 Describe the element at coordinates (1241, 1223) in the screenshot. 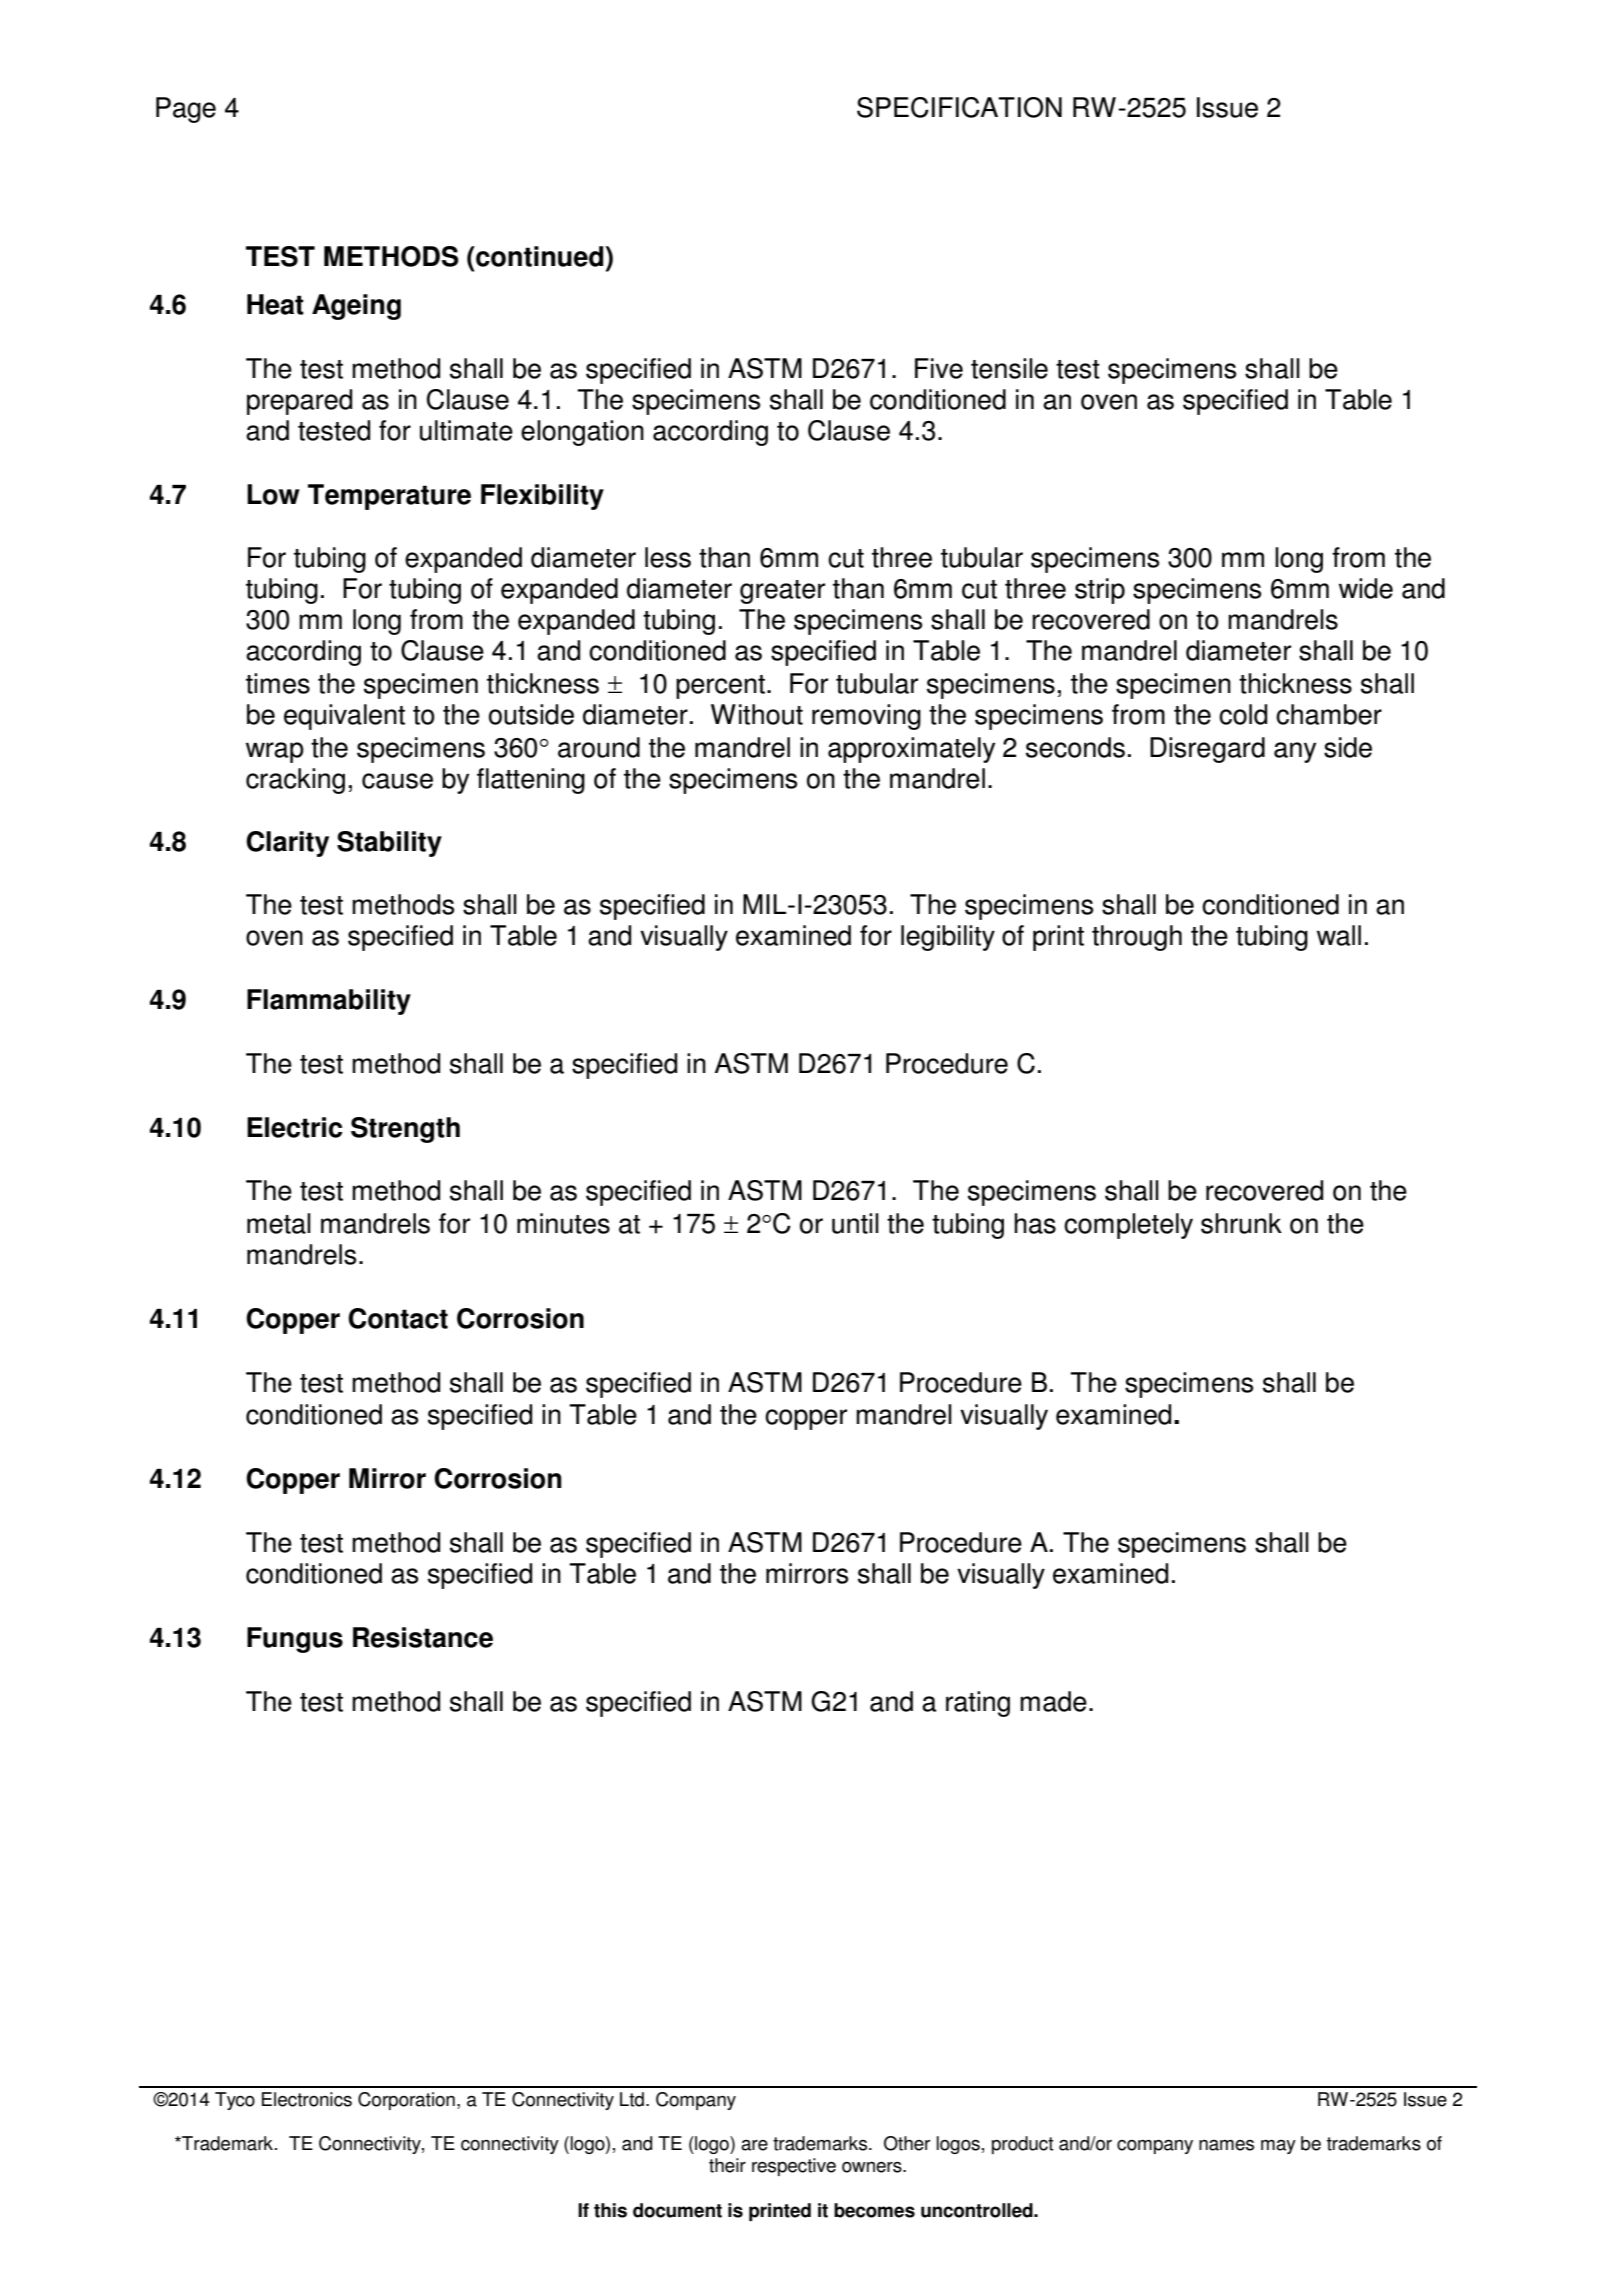

I see `shrunk` at that location.
